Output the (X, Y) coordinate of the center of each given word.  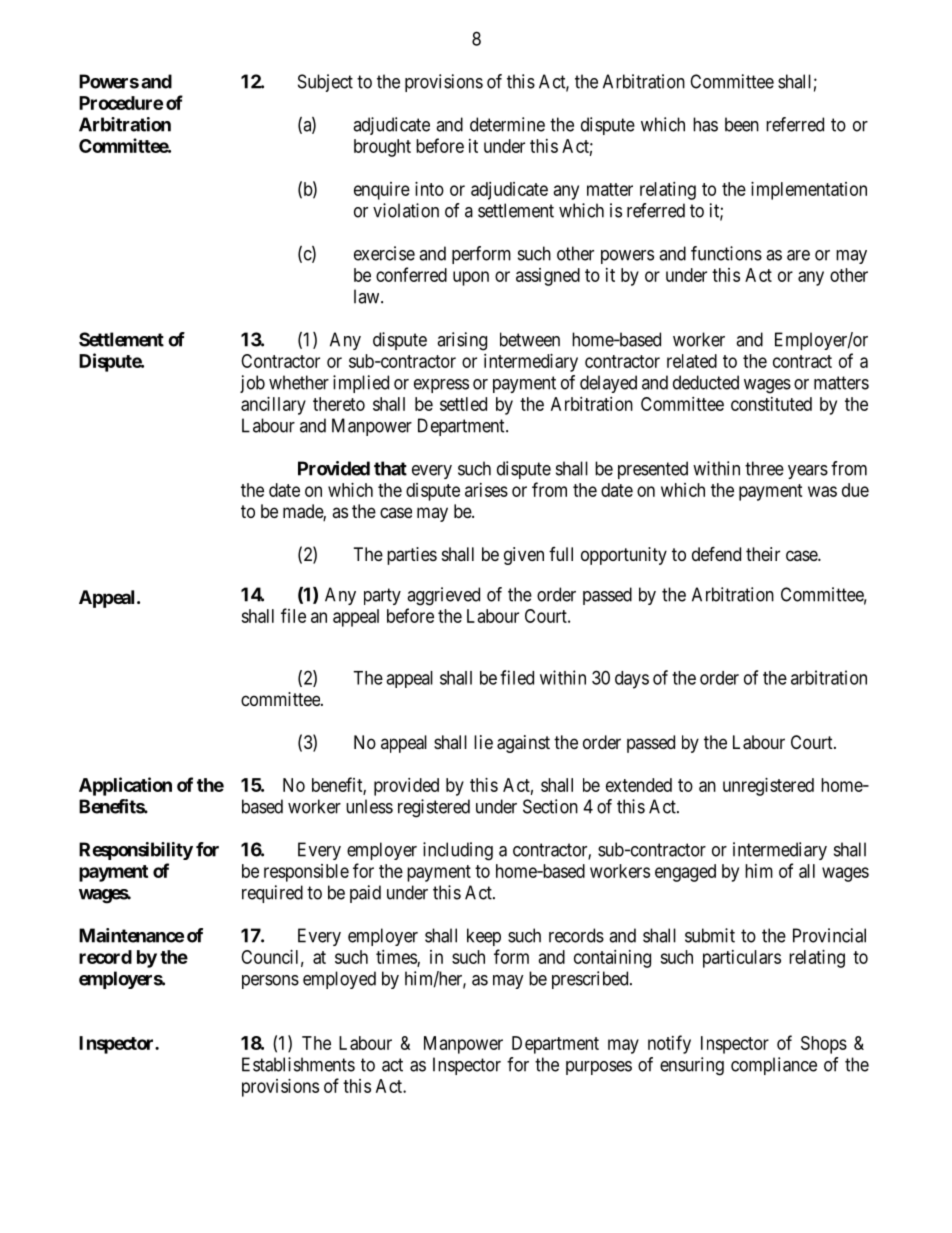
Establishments (298, 1064)
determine (507, 124)
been (742, 124)
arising (462, 341)
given (524, 556)
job (252, 384)
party (382, 596)
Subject (325, 83)
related (692, 361)
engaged (685, 873)
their (763, 554)
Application (125, 786)
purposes (599, 1068)
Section (550, 806)
